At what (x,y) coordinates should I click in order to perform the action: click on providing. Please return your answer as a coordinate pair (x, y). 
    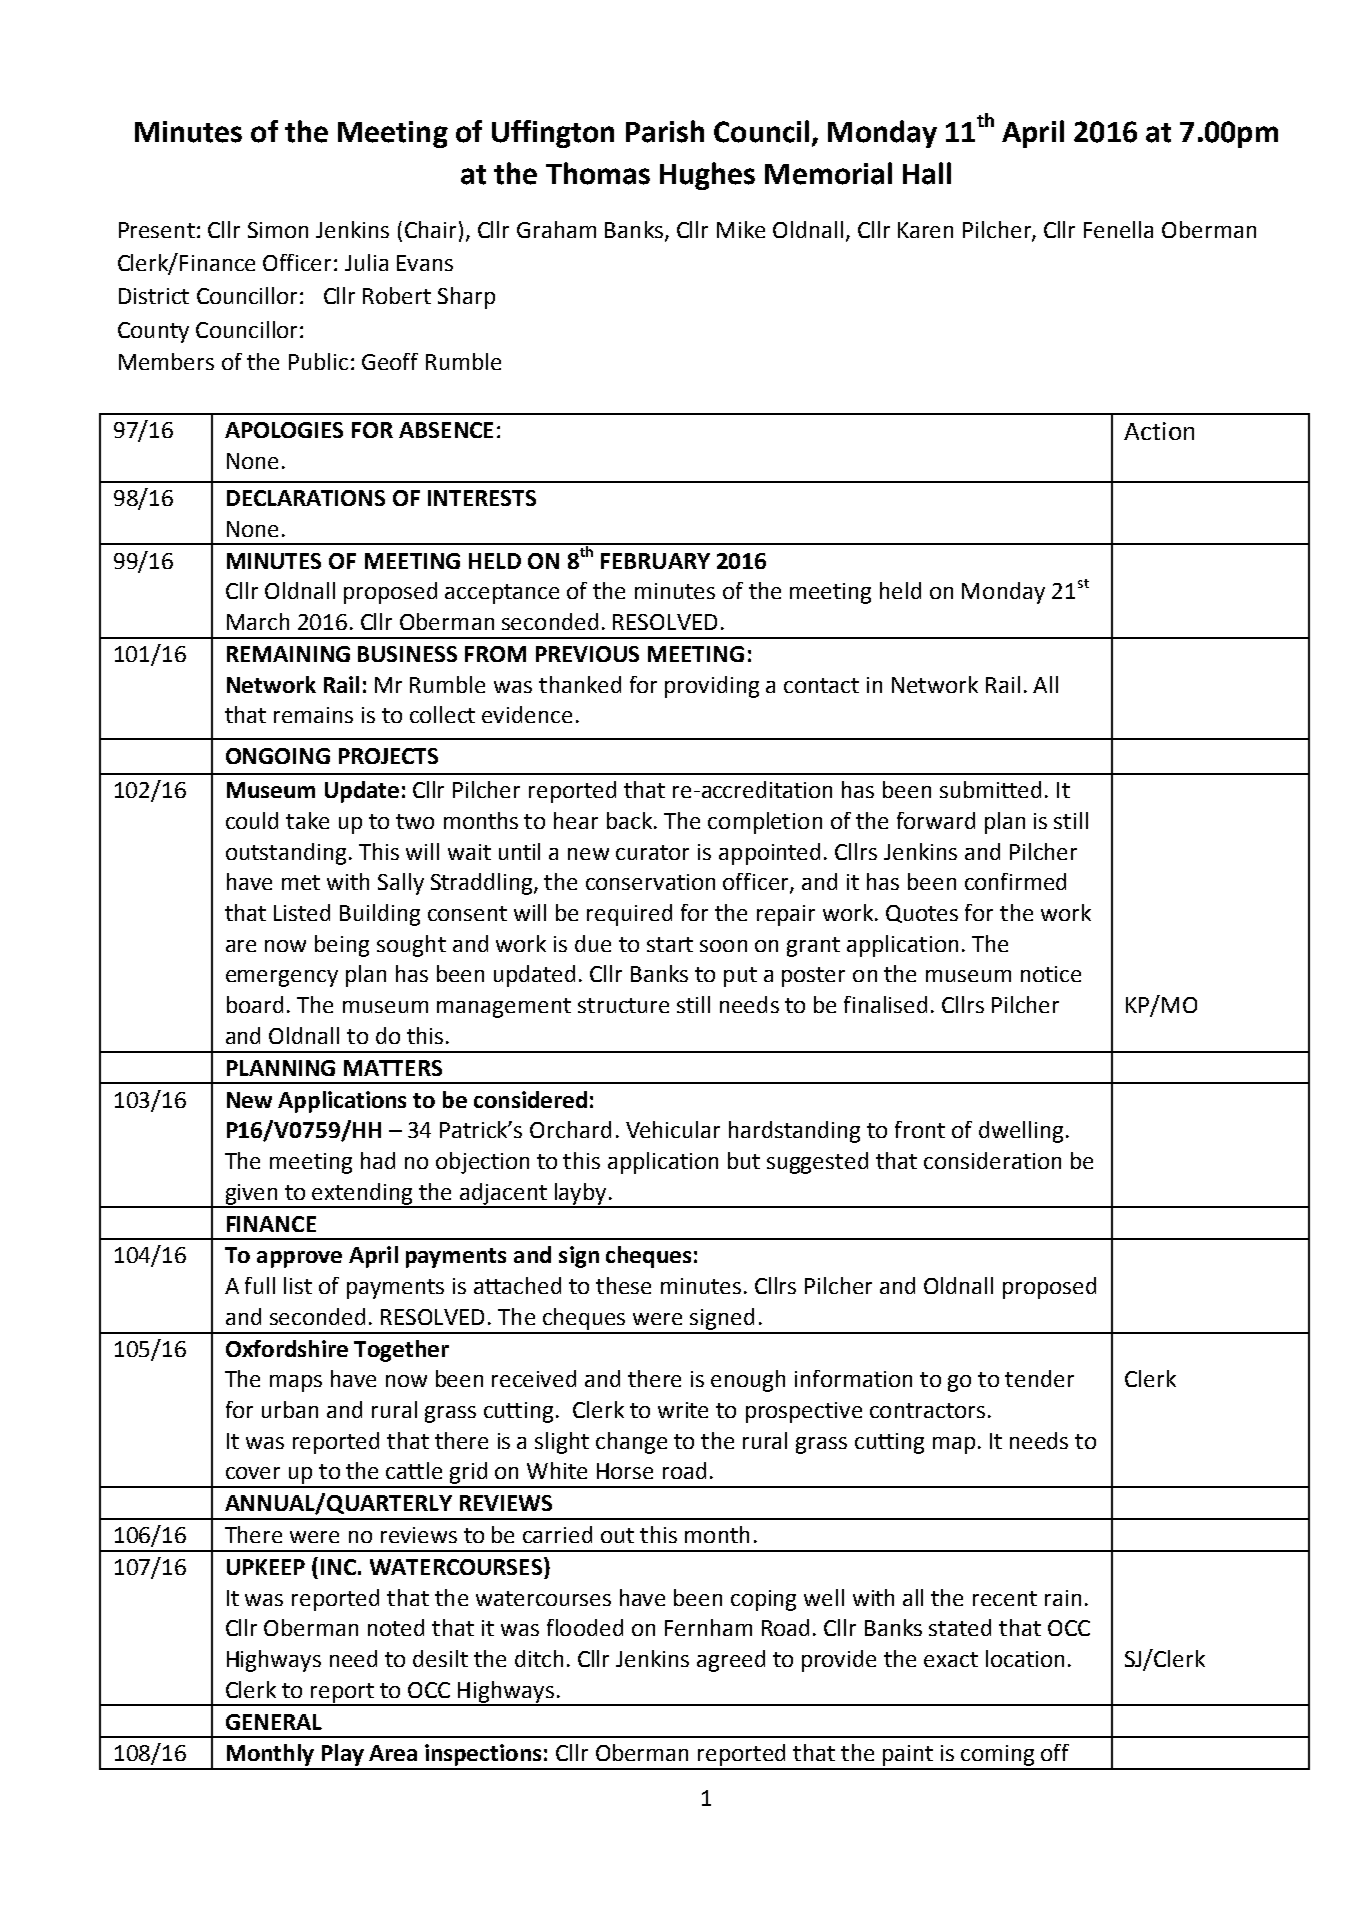
    Looking at the image, I should click on (712, 687).
